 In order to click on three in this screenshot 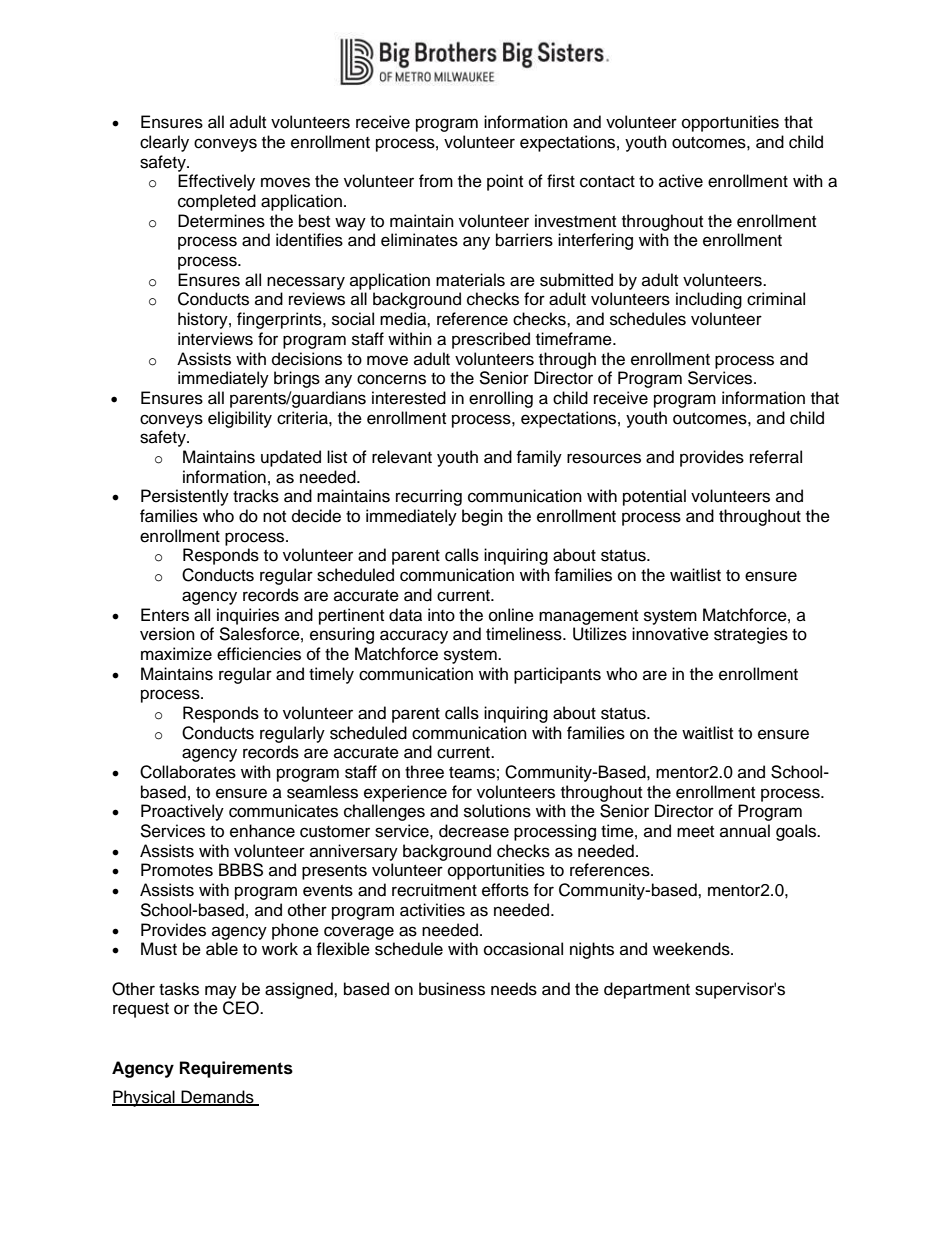, I will do `click(424, 772)`.
